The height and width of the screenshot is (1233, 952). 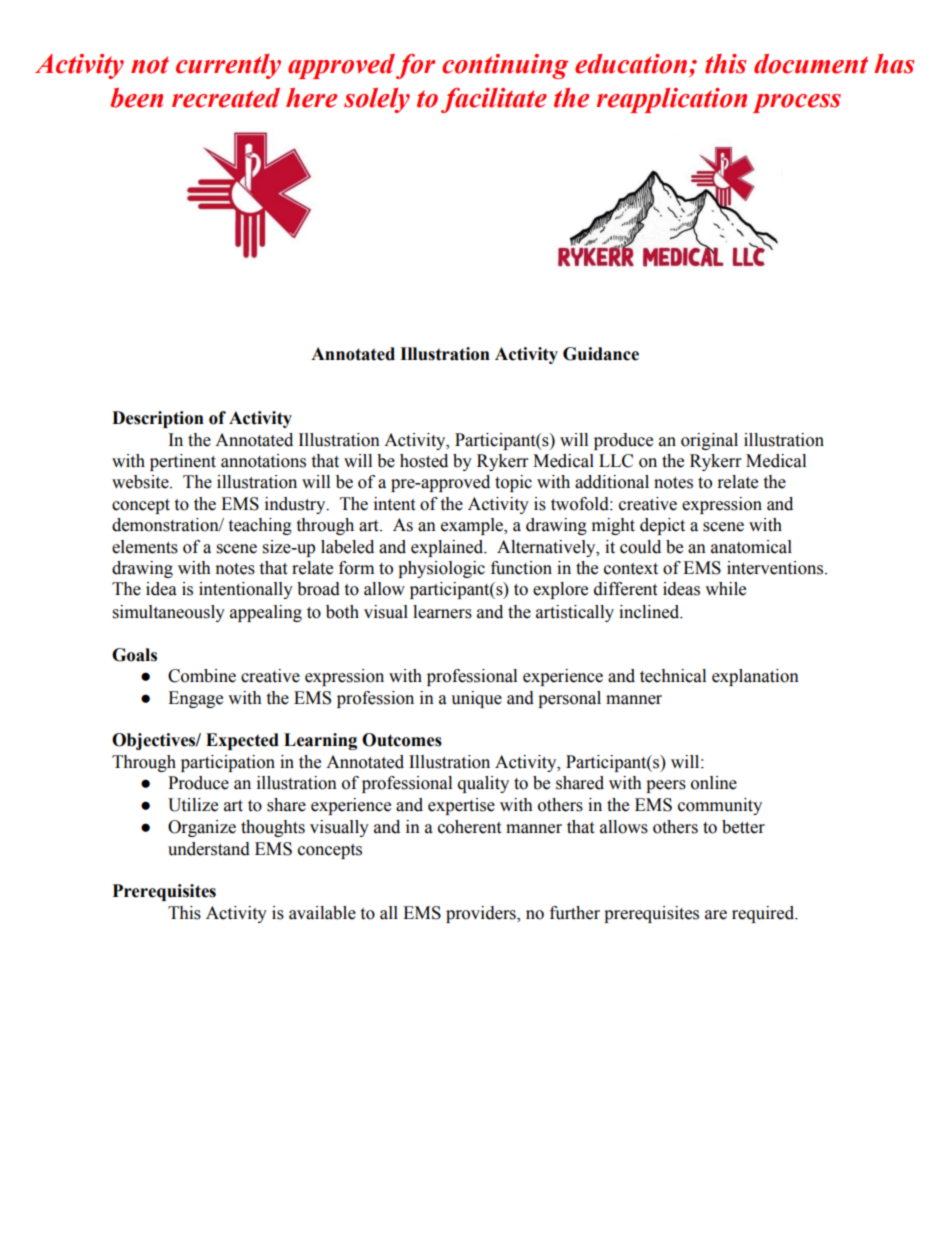 I want to click on original, so click(x=709, y=441).
